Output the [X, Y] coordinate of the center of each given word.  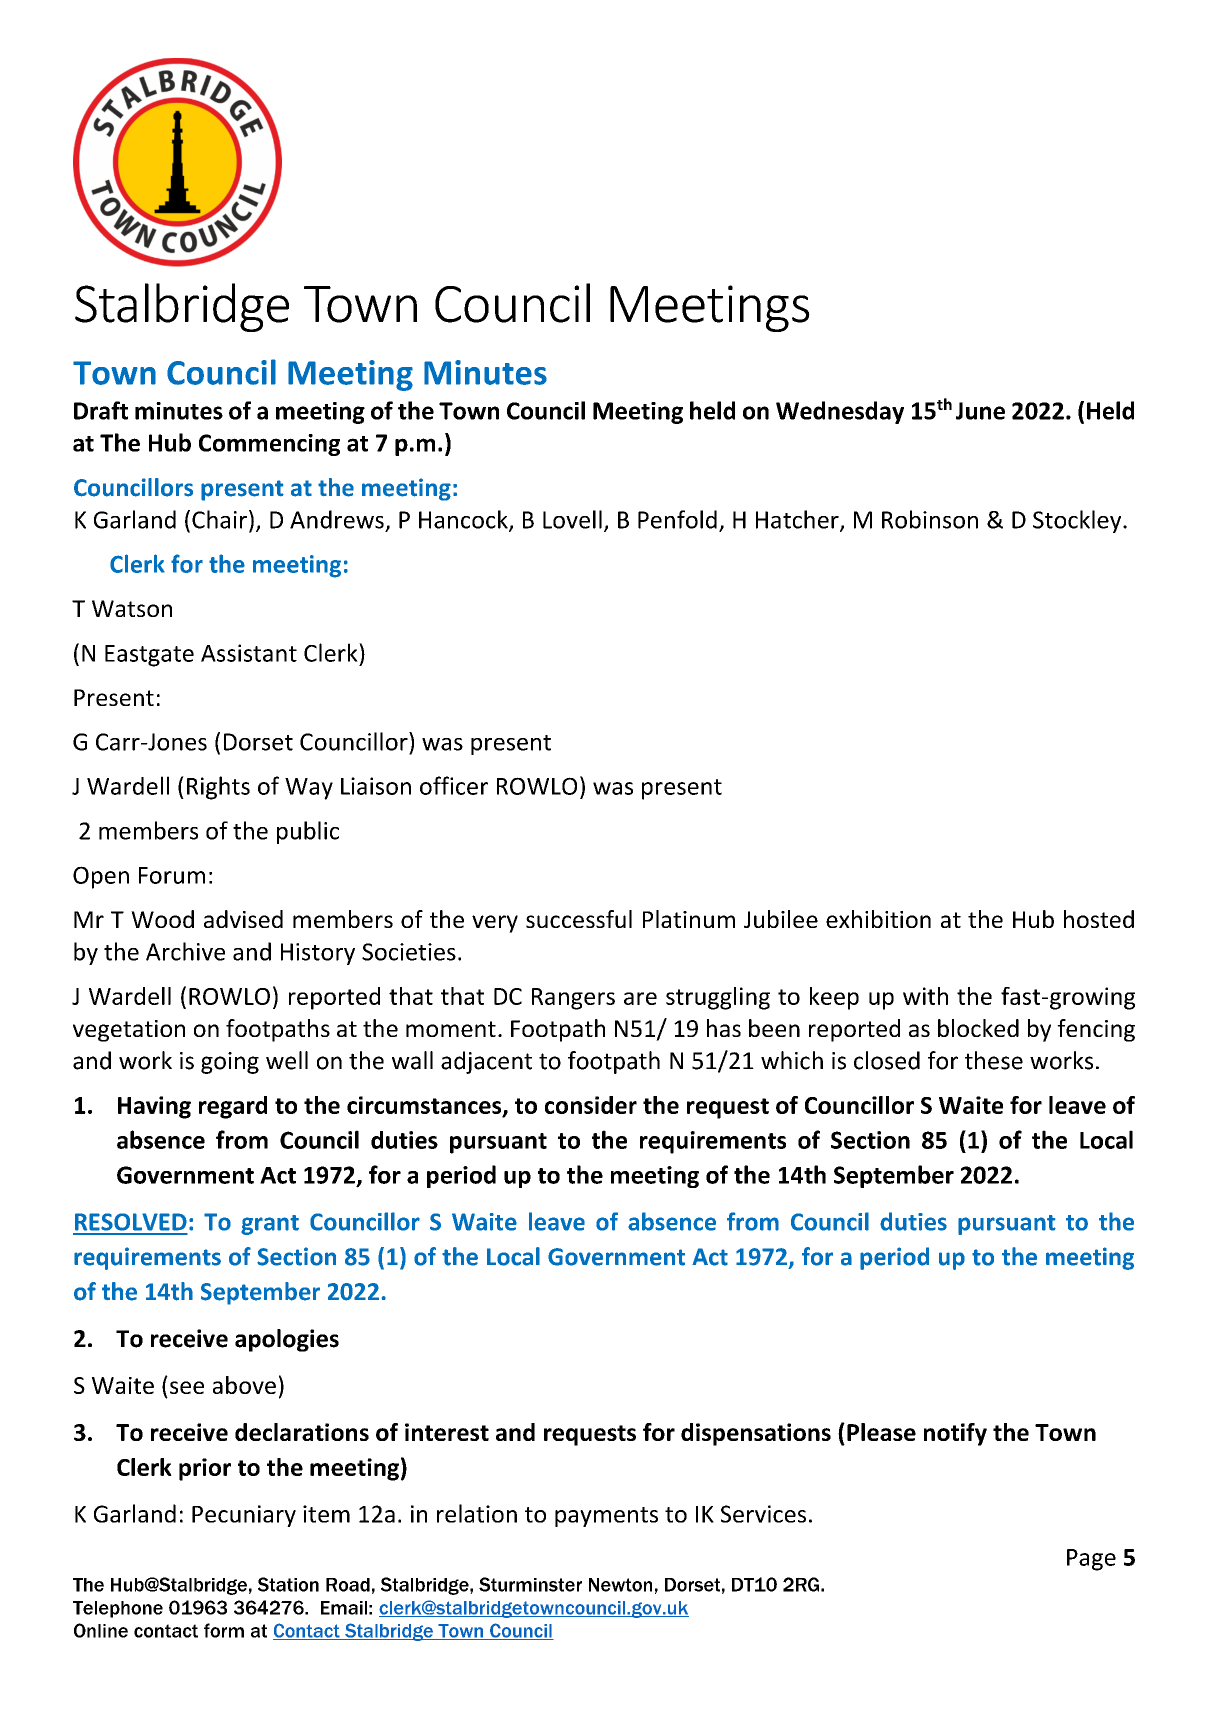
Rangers [573, 999]
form [224, 1630]
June [980, 411]
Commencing [269, 445]
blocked [978, 1028]
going [230, 1063]
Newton [620, 1585]
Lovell [572, 519]
